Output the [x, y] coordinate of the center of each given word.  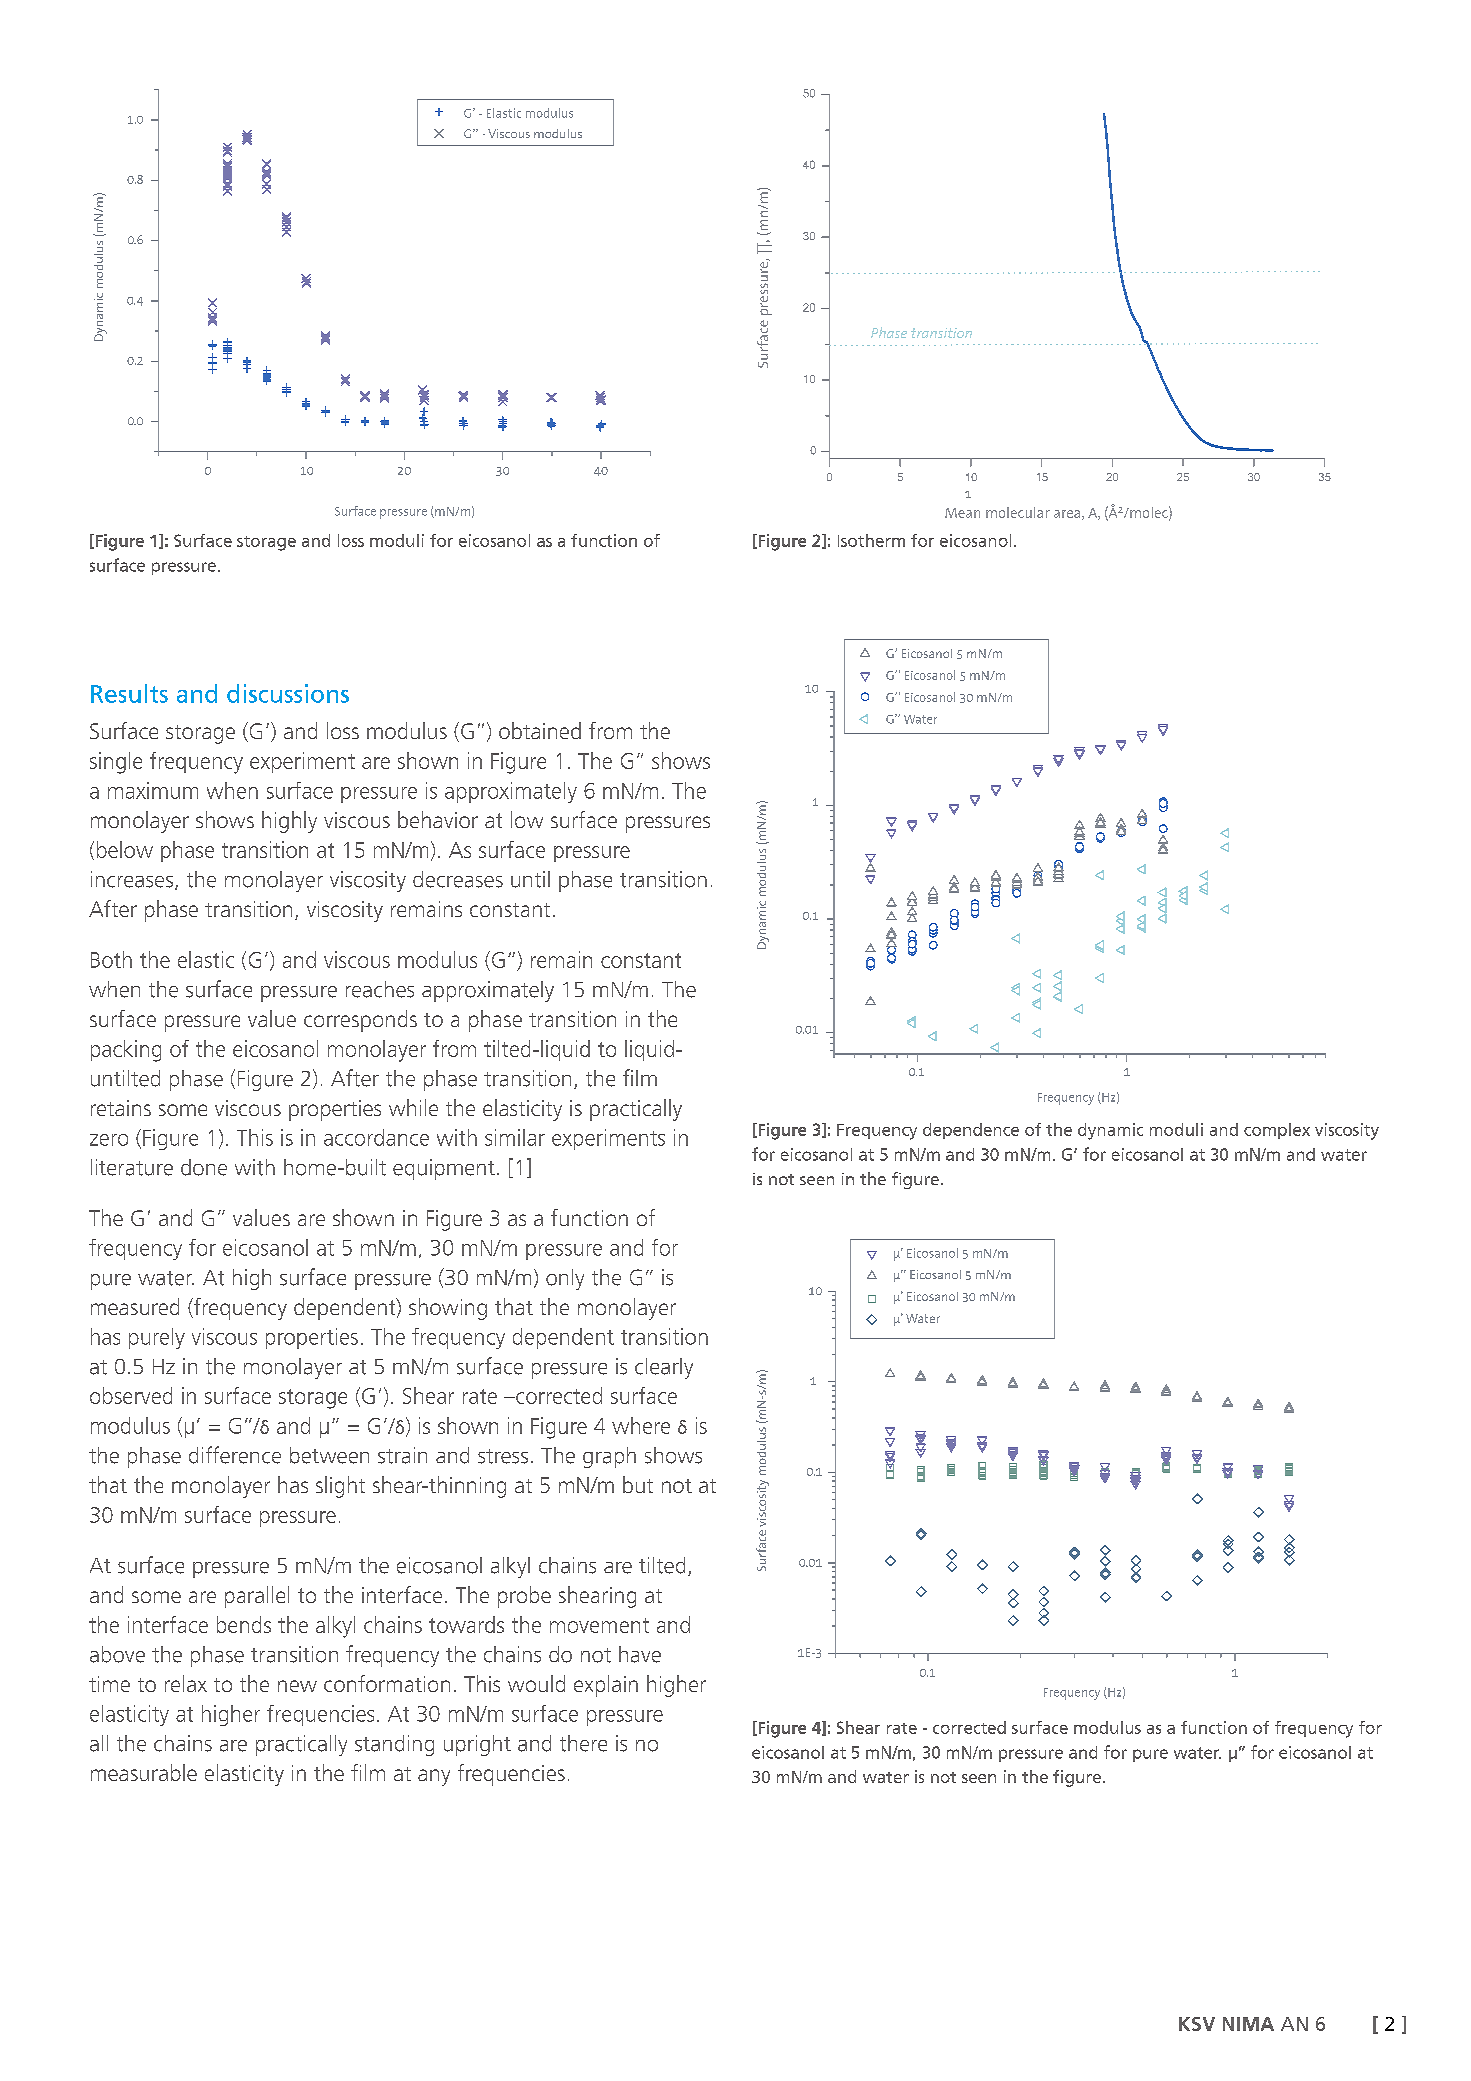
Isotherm [871, 540]
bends [244, 1624]
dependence [971, 1131]
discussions [288, 693]
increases [133, 880]
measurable [144, 1772]
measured [135, 1306]
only [565, 1279]
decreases [458, 879]
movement [599, 1625]
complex [1277, 1131]
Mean [962, 513]
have [640, 1654]
